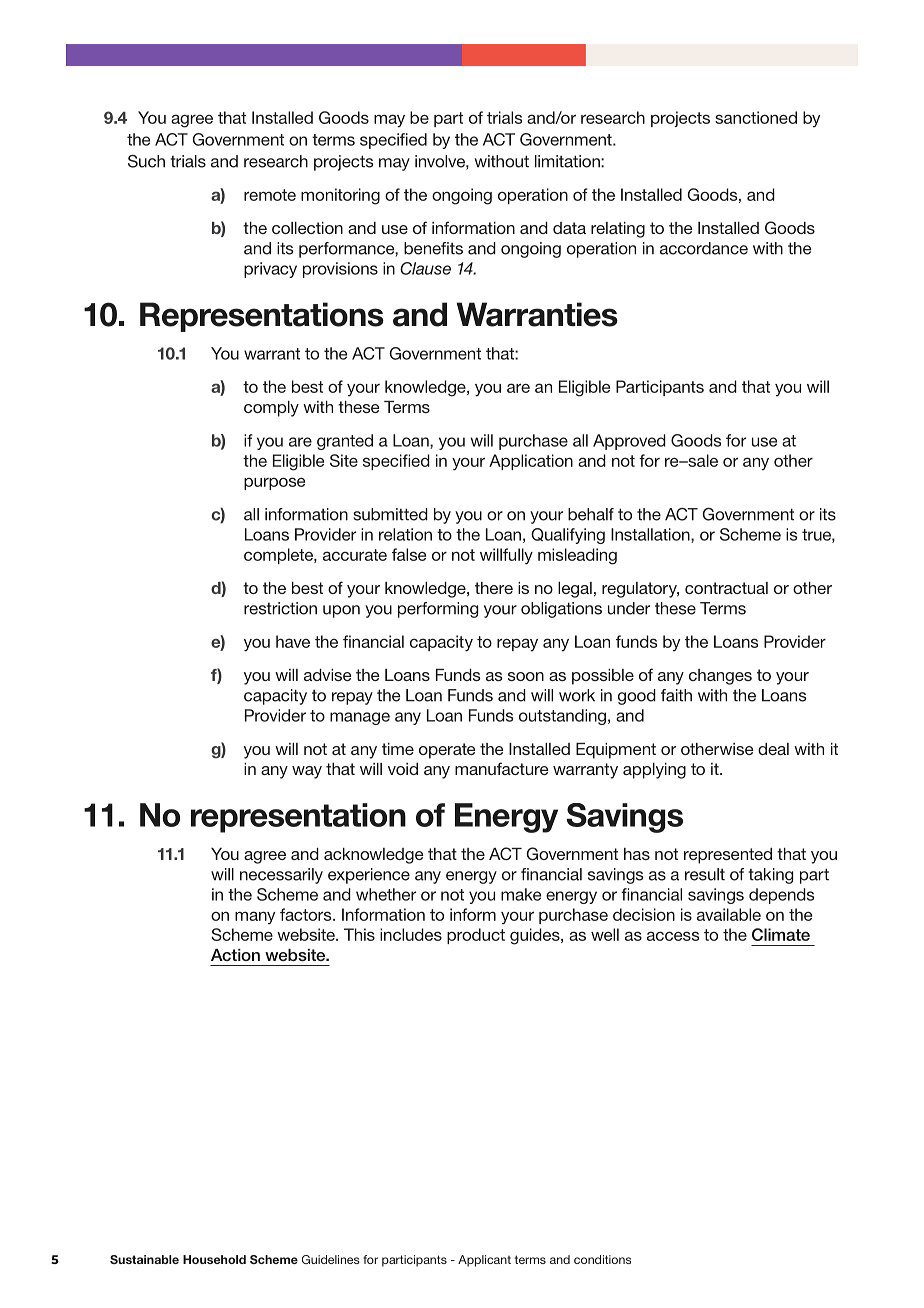 The height and width of the page is (1308, 924). What do you see at coordinates (279, 556) in the page?
I see `complete` at bounding box center [279, 556].
